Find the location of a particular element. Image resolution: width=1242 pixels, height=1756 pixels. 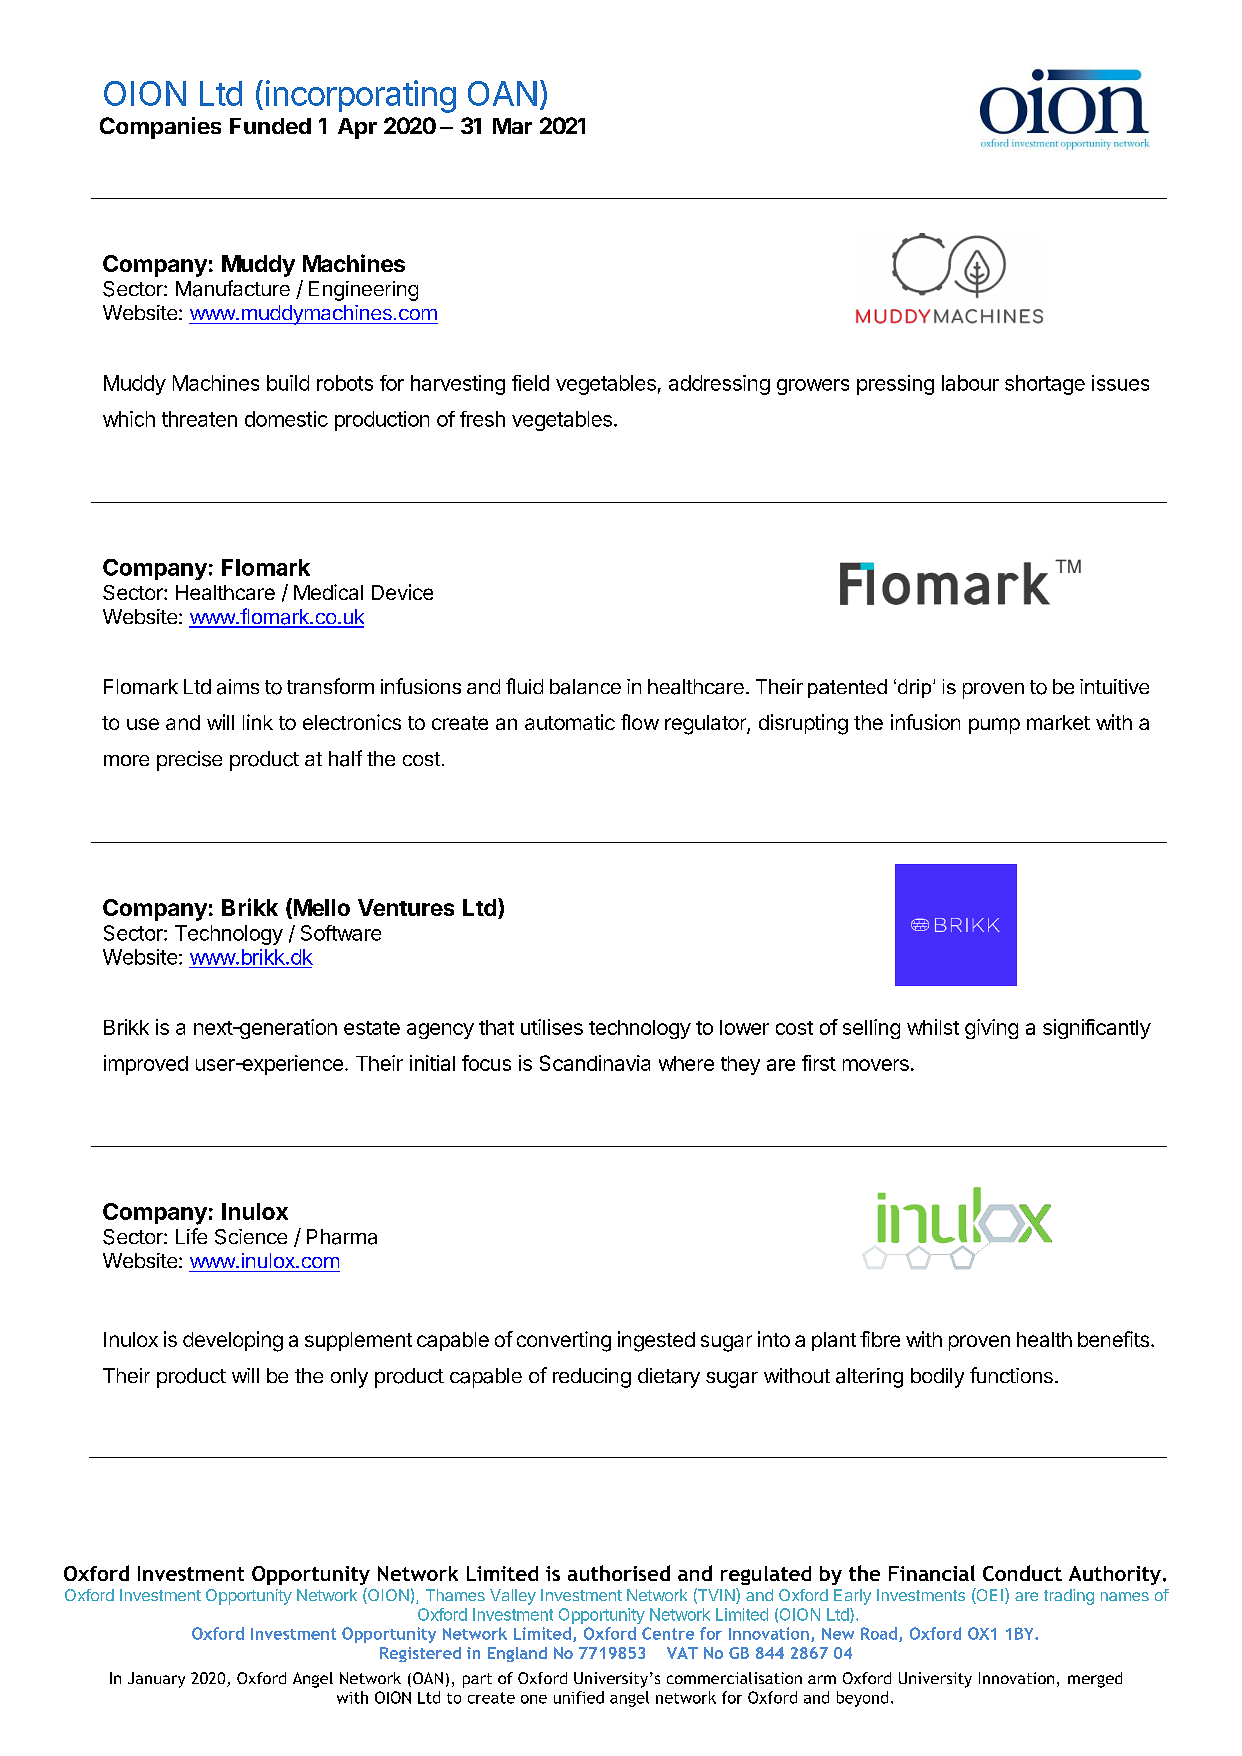

ingested is located at coordinates (656, 1341).
